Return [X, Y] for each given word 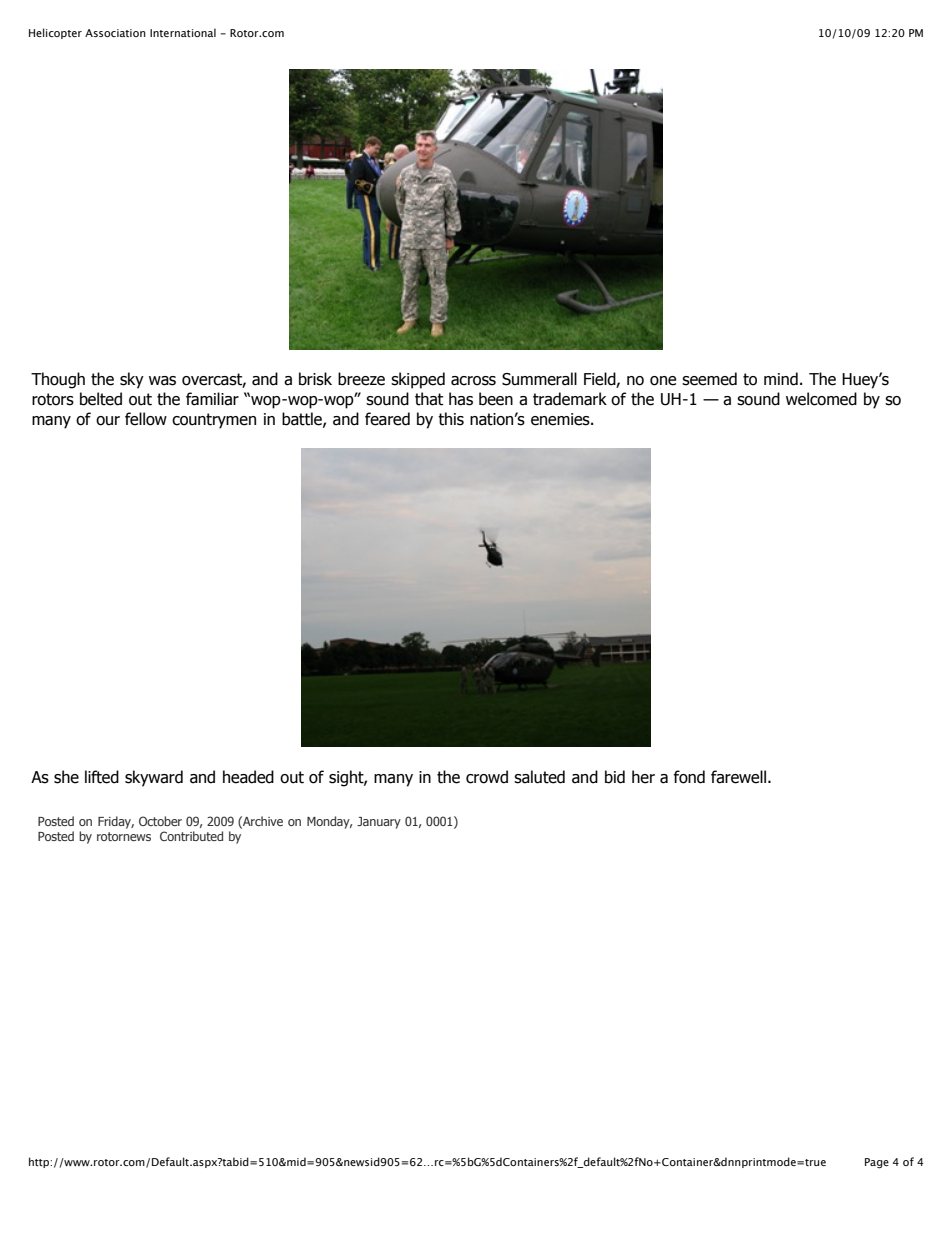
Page [877, 1163]
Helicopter [55, 33]
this [451, 419]
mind [781, 379]
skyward [154, 778]
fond [689, 777]
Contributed [191, 836]
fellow [146, 419]
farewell [738, 777]
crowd [487, 777]
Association [115, 33]
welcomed [821, 399]
